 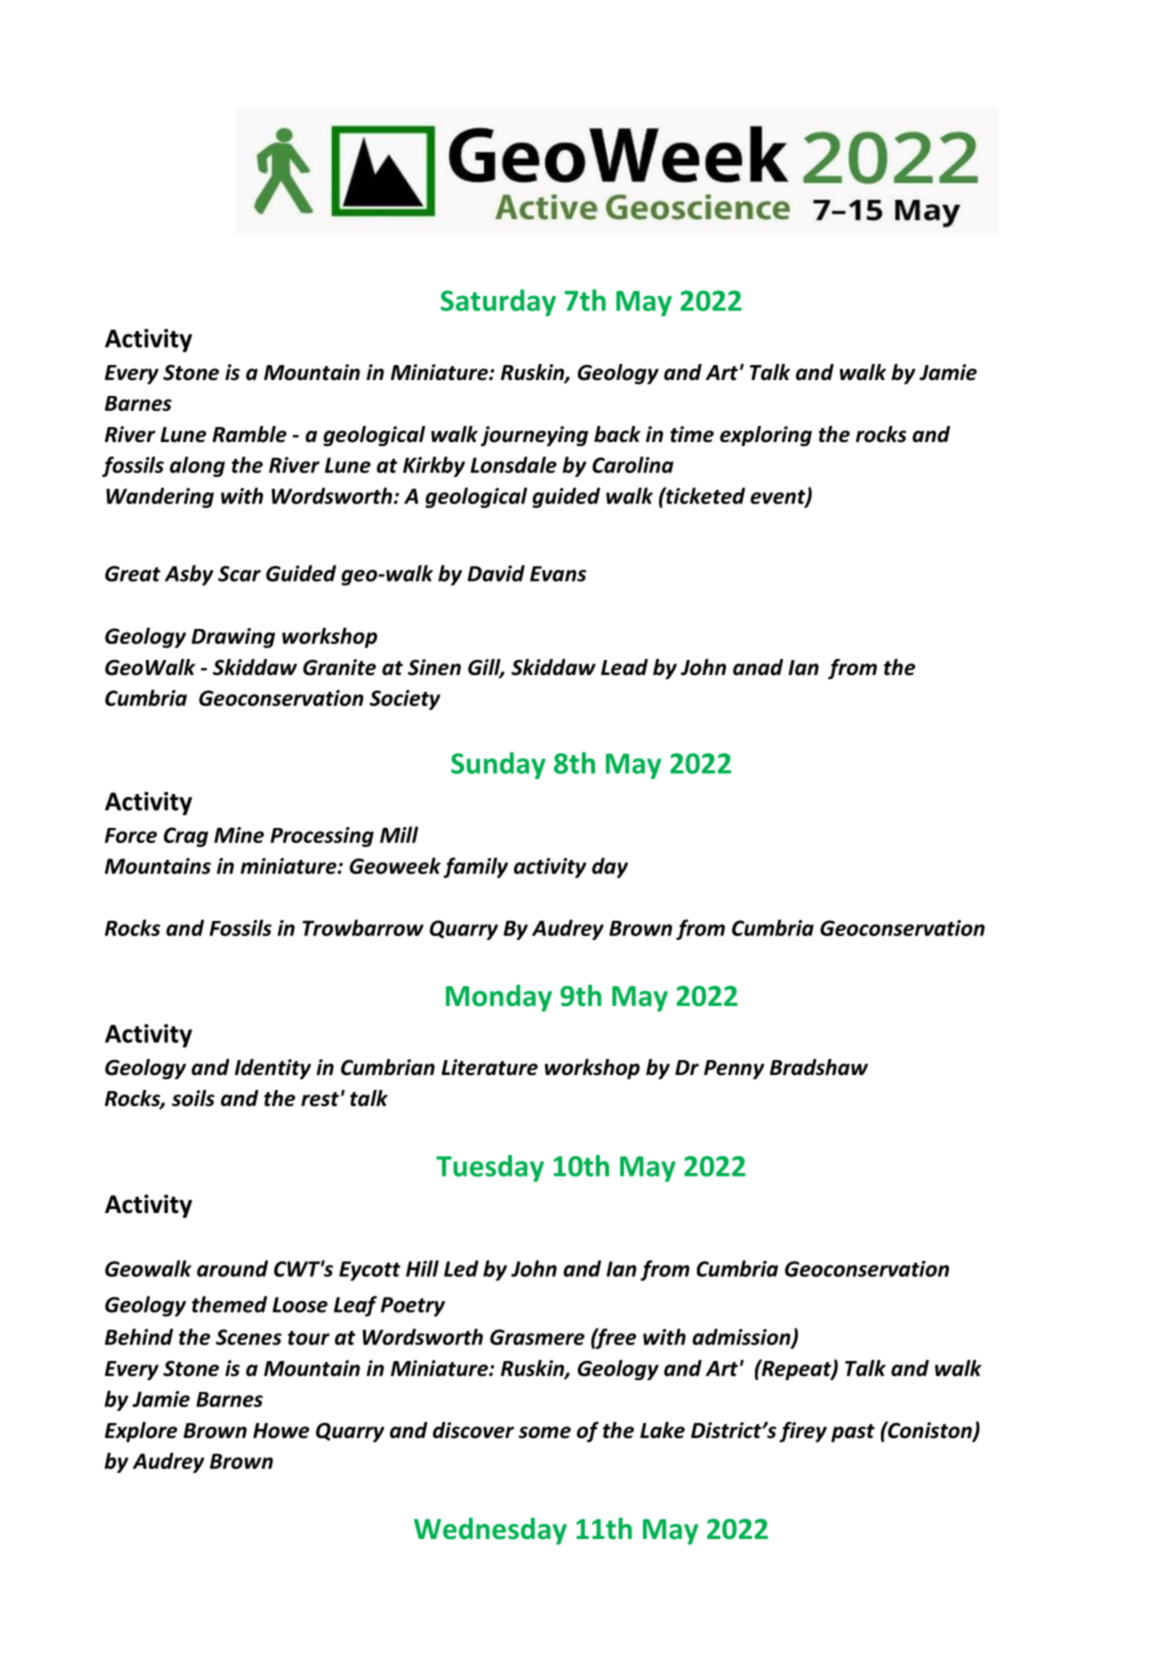 I want to click on Identity, so click(x=273, y=1069).
